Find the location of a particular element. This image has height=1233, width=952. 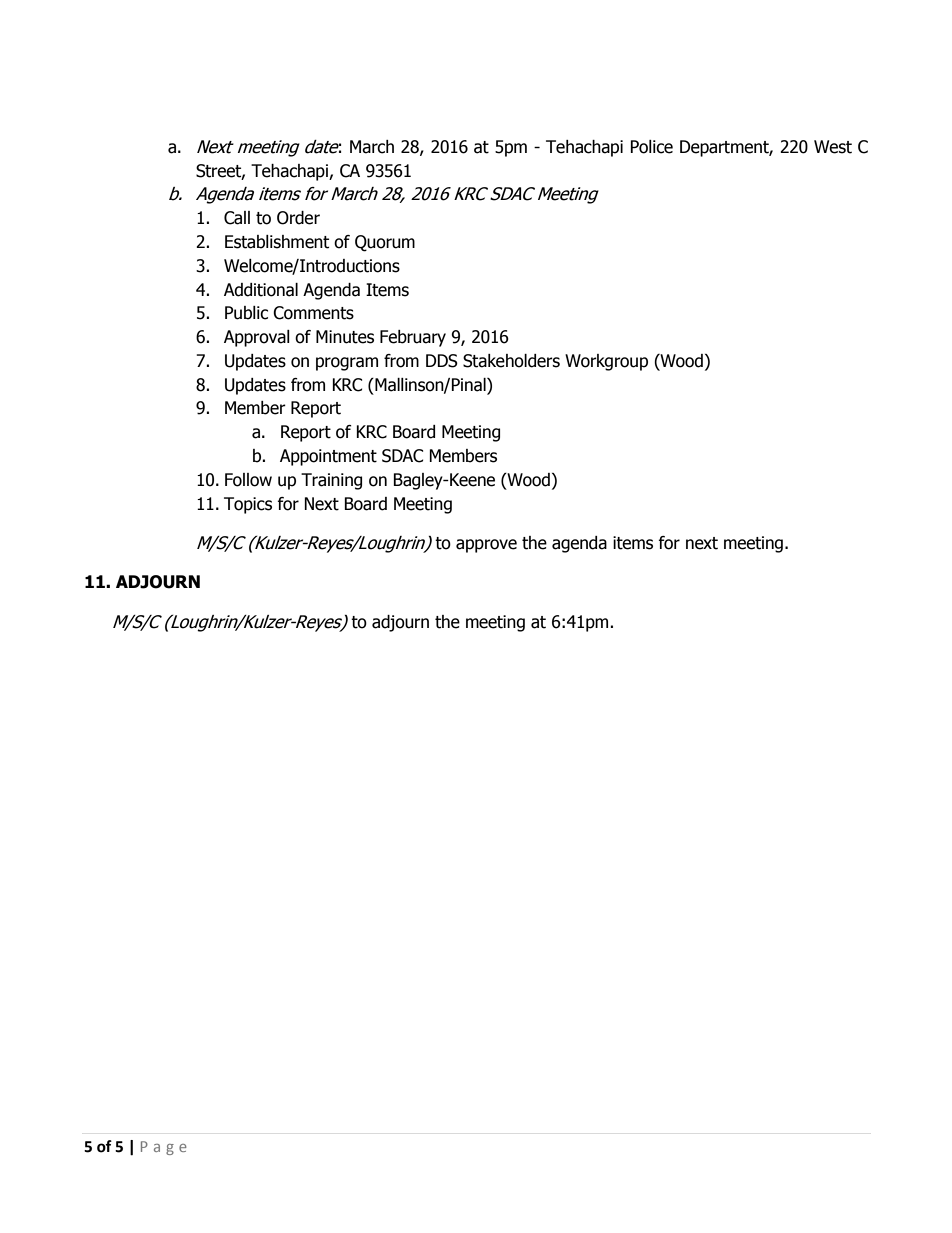

Quorum is located at coordinates (385, 243).
